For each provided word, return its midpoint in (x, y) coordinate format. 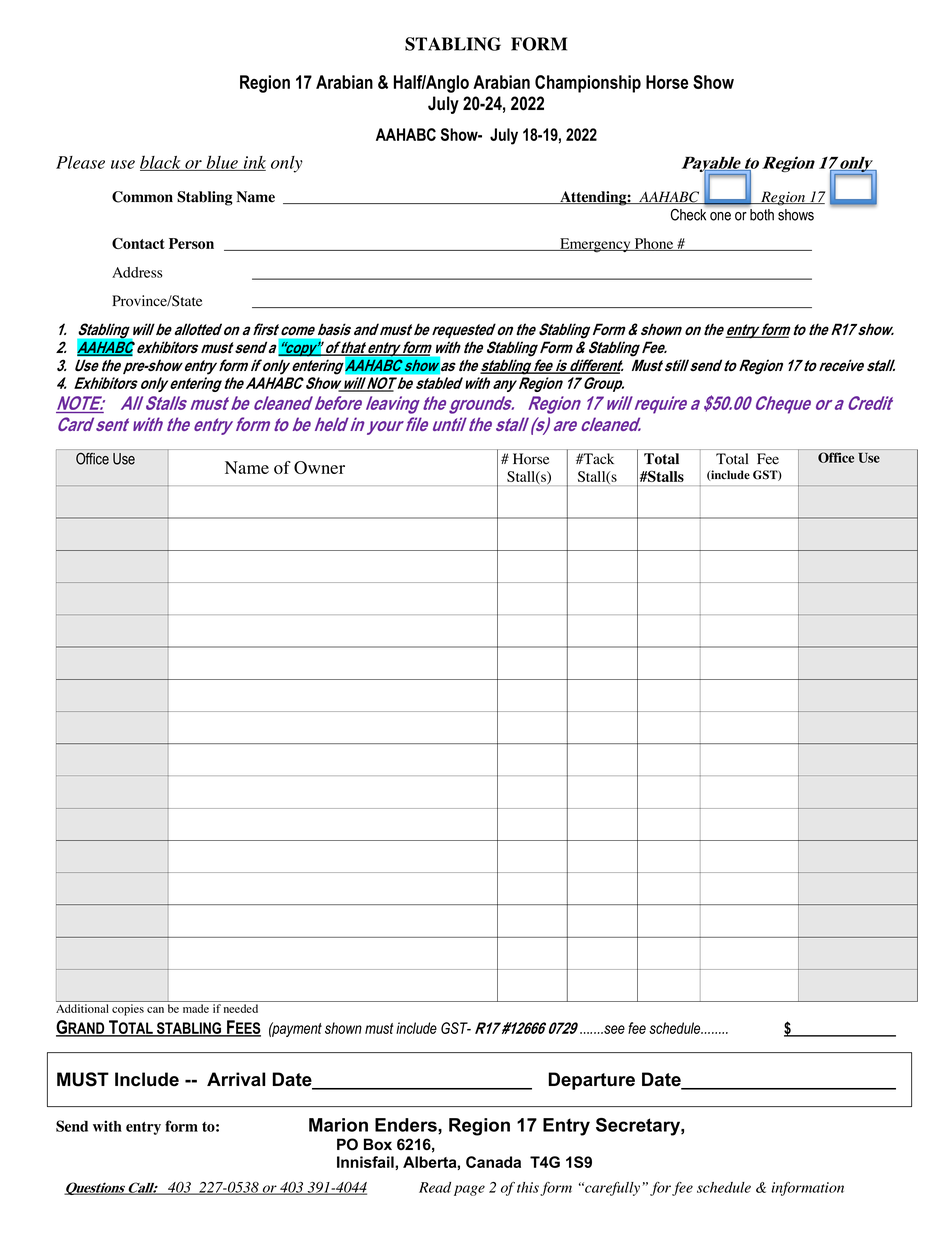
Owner (319, 467)
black (161, 163)
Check (688, 215)
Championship (588, 84)
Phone (654, 244)
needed (241, 1008)
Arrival (236, 1079)
